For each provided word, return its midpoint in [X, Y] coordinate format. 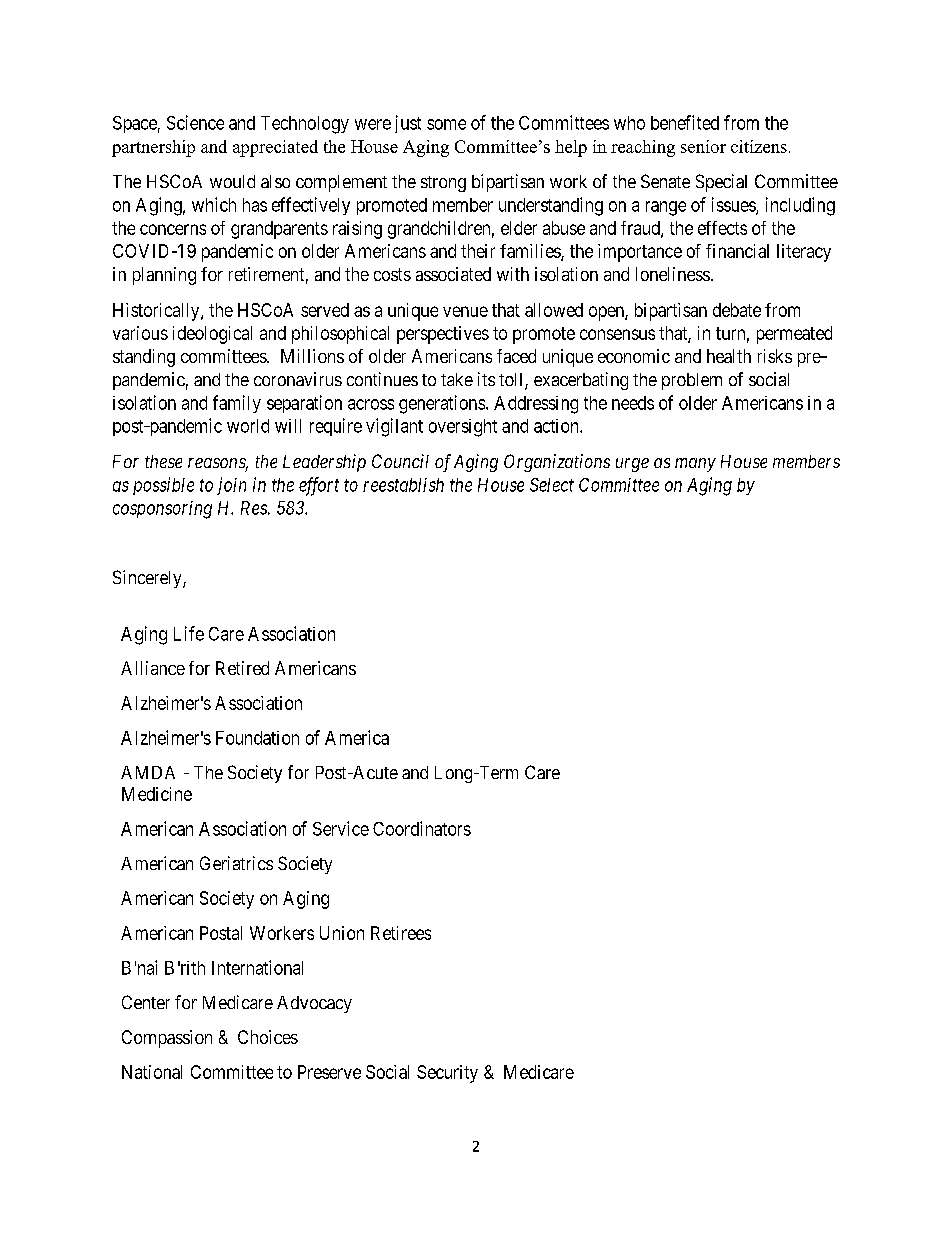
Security [447, 1074]
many [695, 465]
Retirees [401, 933]
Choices [268, 1037]
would [232, 181]
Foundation [257, 738]
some [446, 124]
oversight [463, 428]
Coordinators [422, 828]
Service [341, 828]
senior [703, 146]
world [248, 426]
